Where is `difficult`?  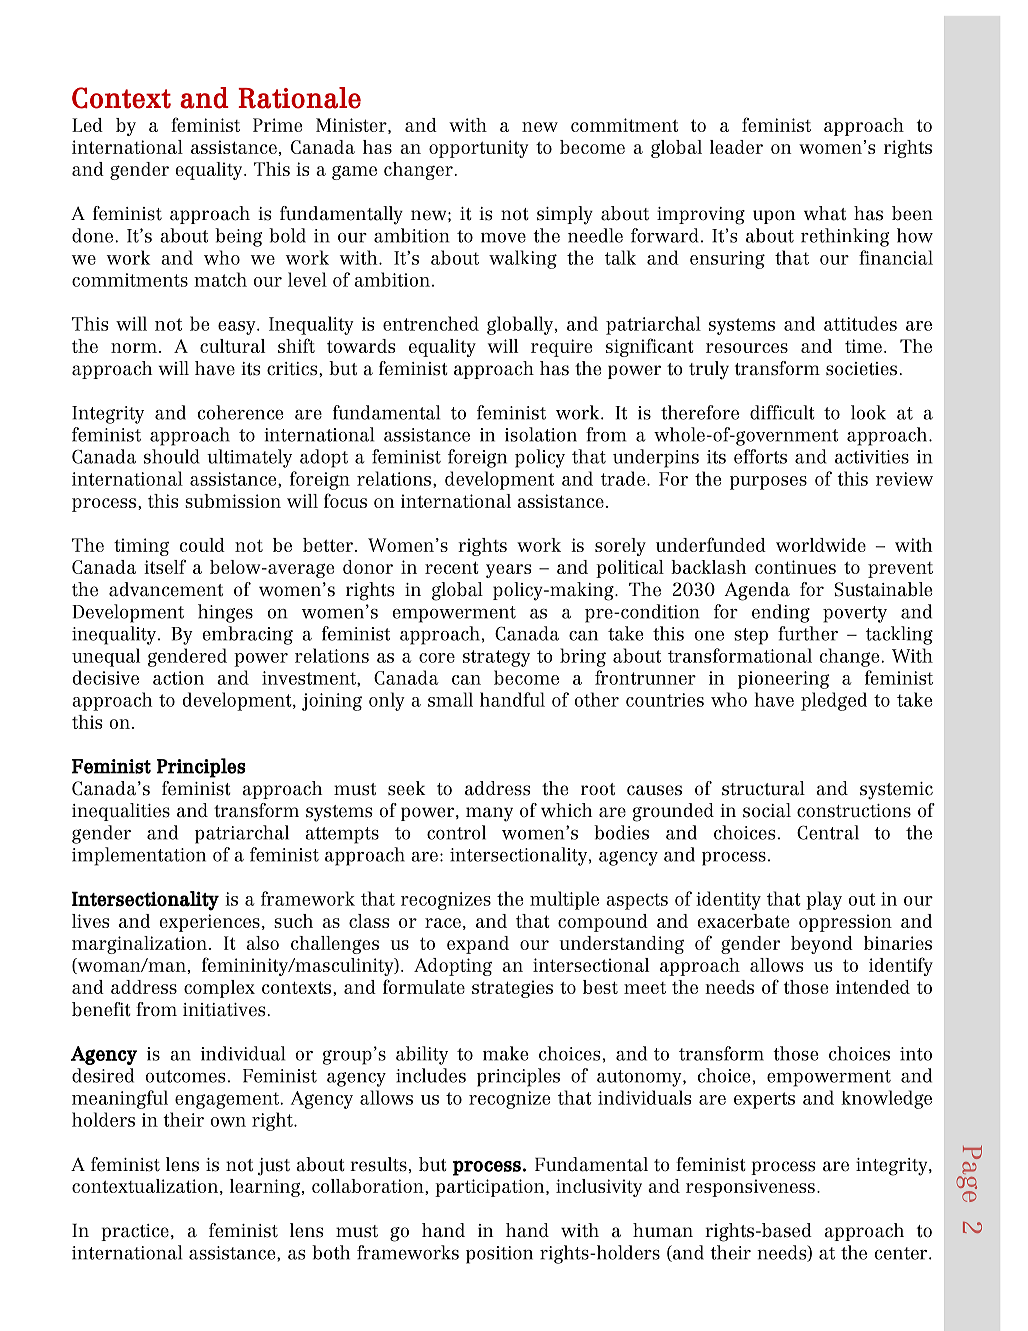
difficult is located at coordinates (782, 412).
